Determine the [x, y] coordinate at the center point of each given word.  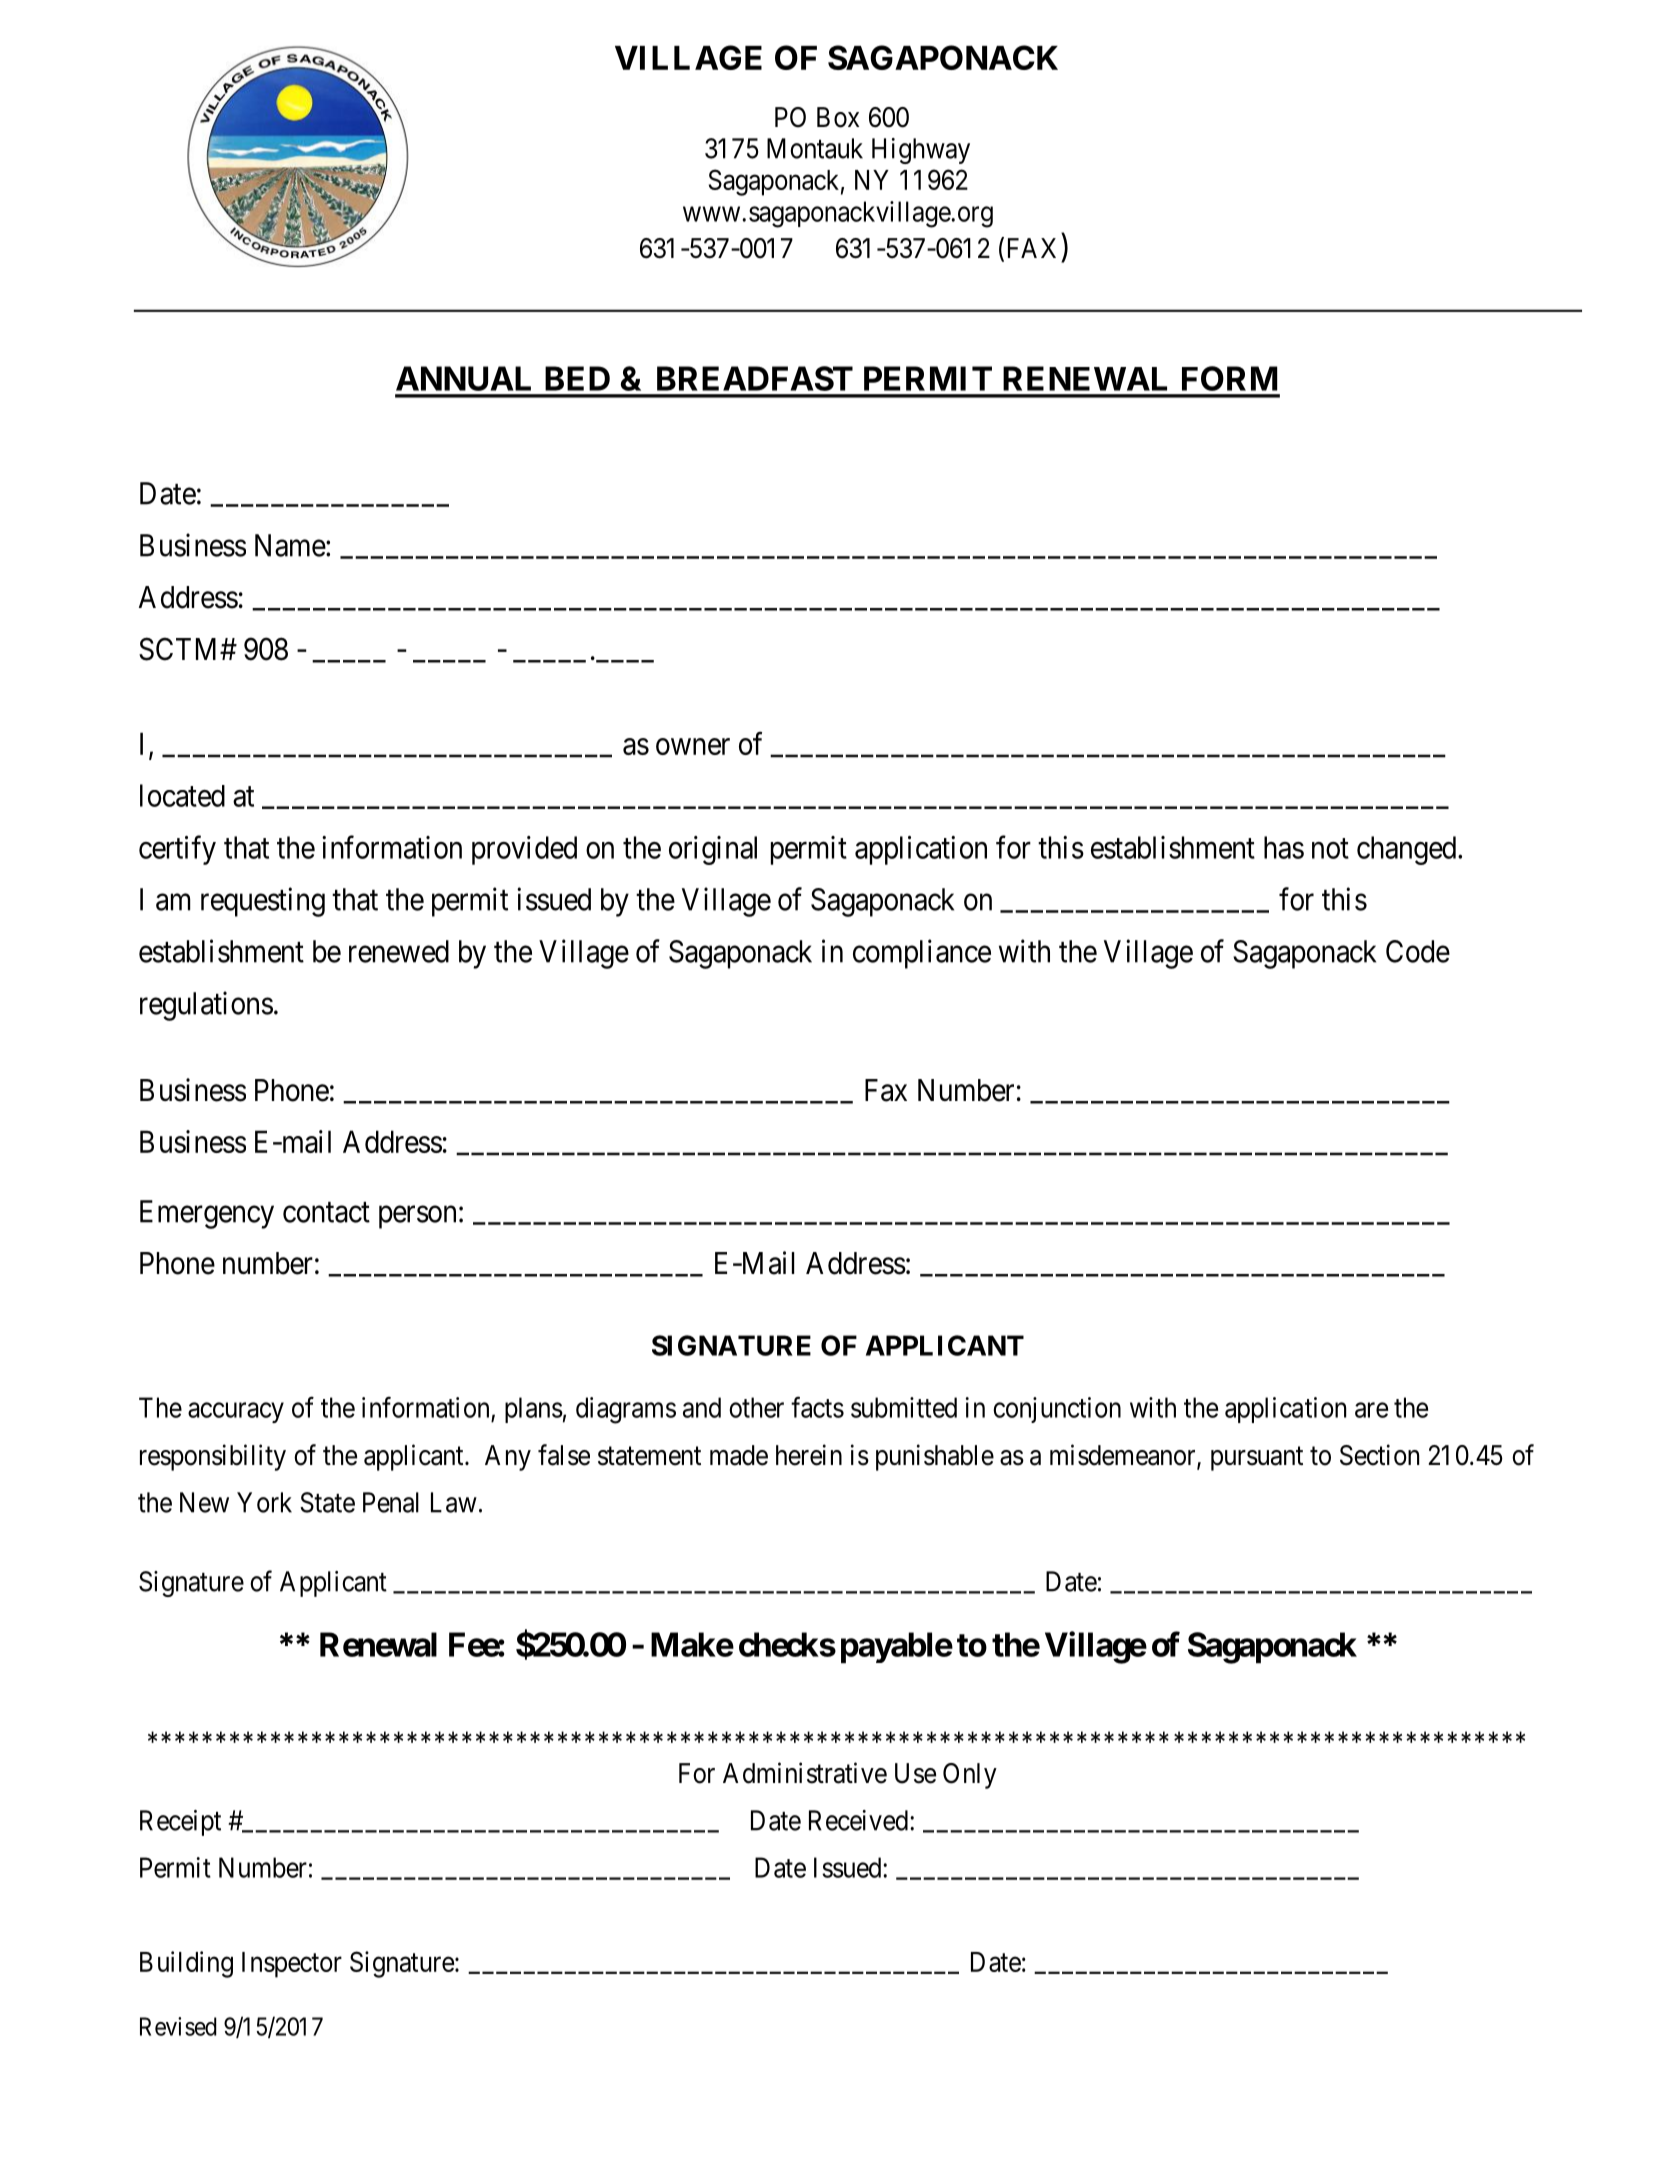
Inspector [292, 1965]
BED [577, 378]
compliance [922, 954]
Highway [921, 151]
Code [1418, 951]
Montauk [815, 148]
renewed [399, 951]
